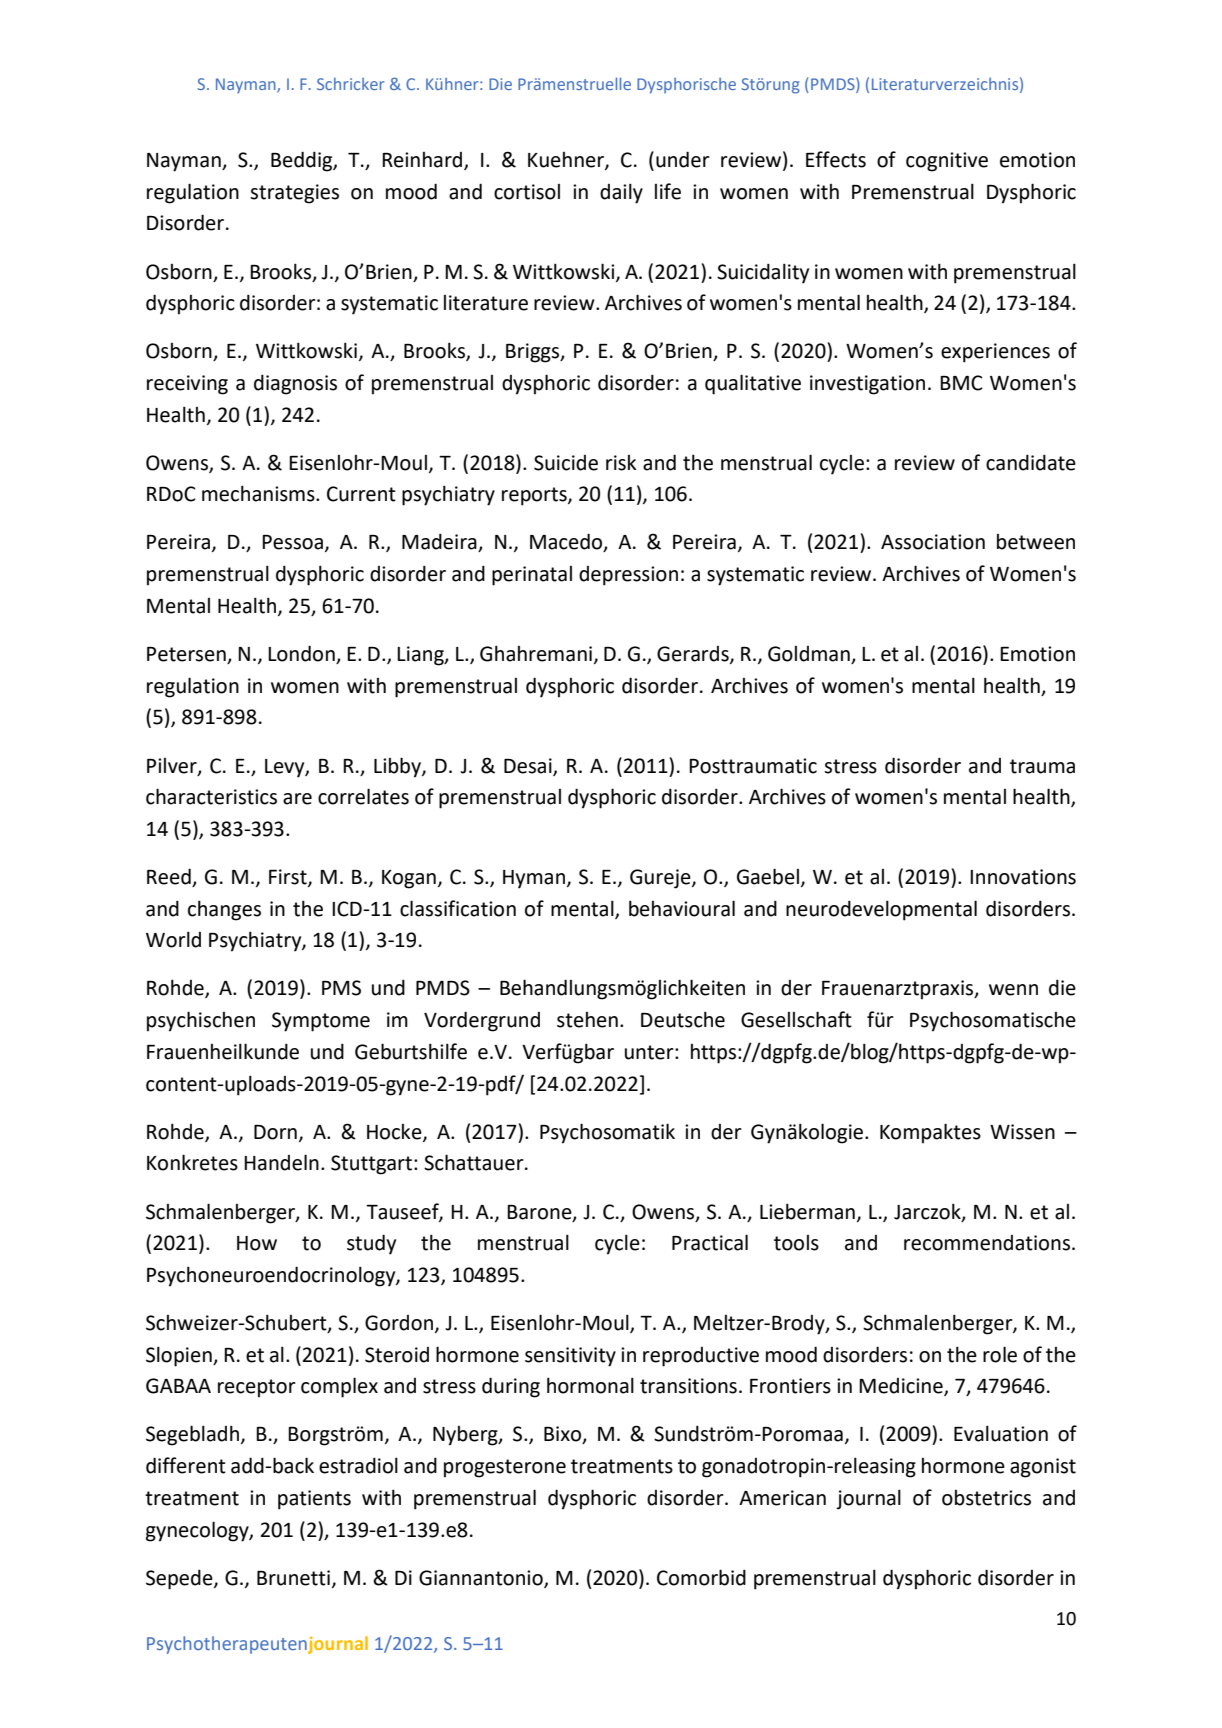  I want to click on daily, so click(621, 193).
